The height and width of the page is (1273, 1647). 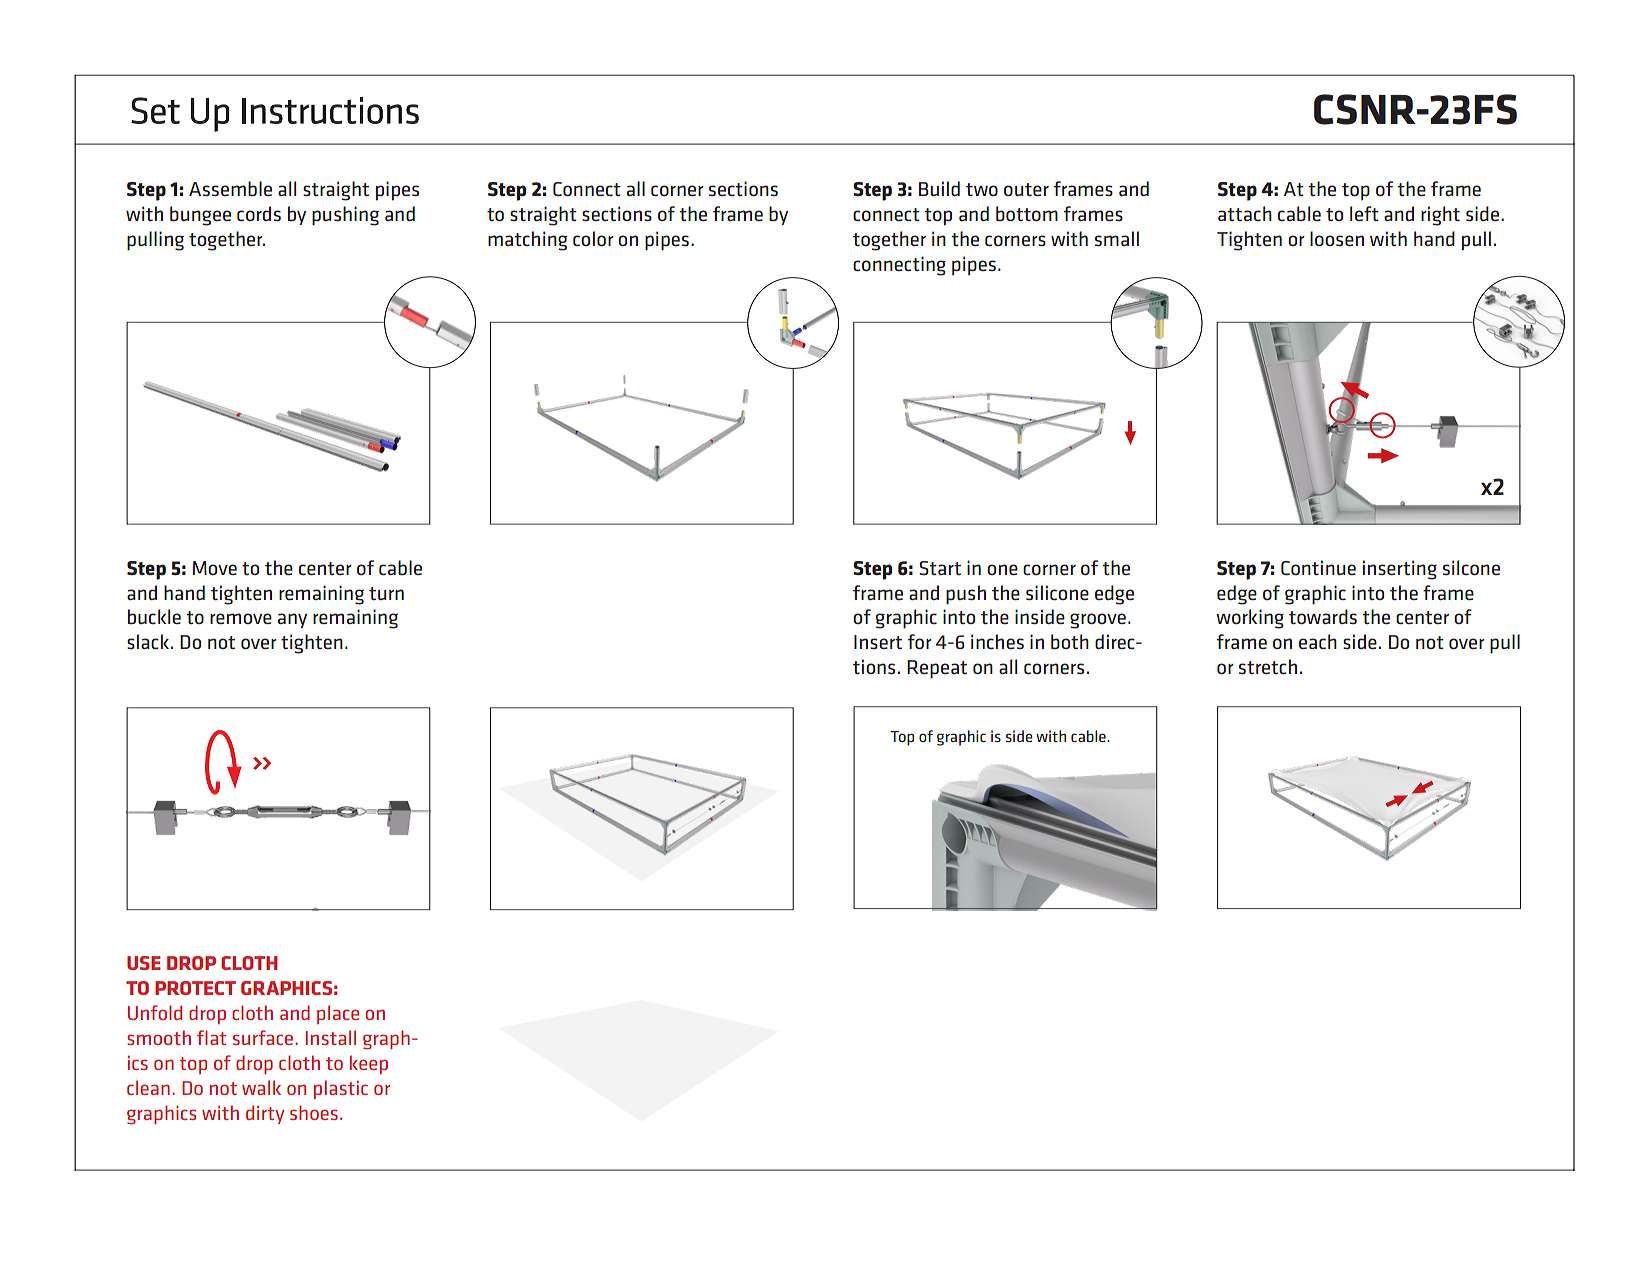 What do you see at coordinates (940, 568) in the page?
I see `Start` at bounding box center [940, 568].
